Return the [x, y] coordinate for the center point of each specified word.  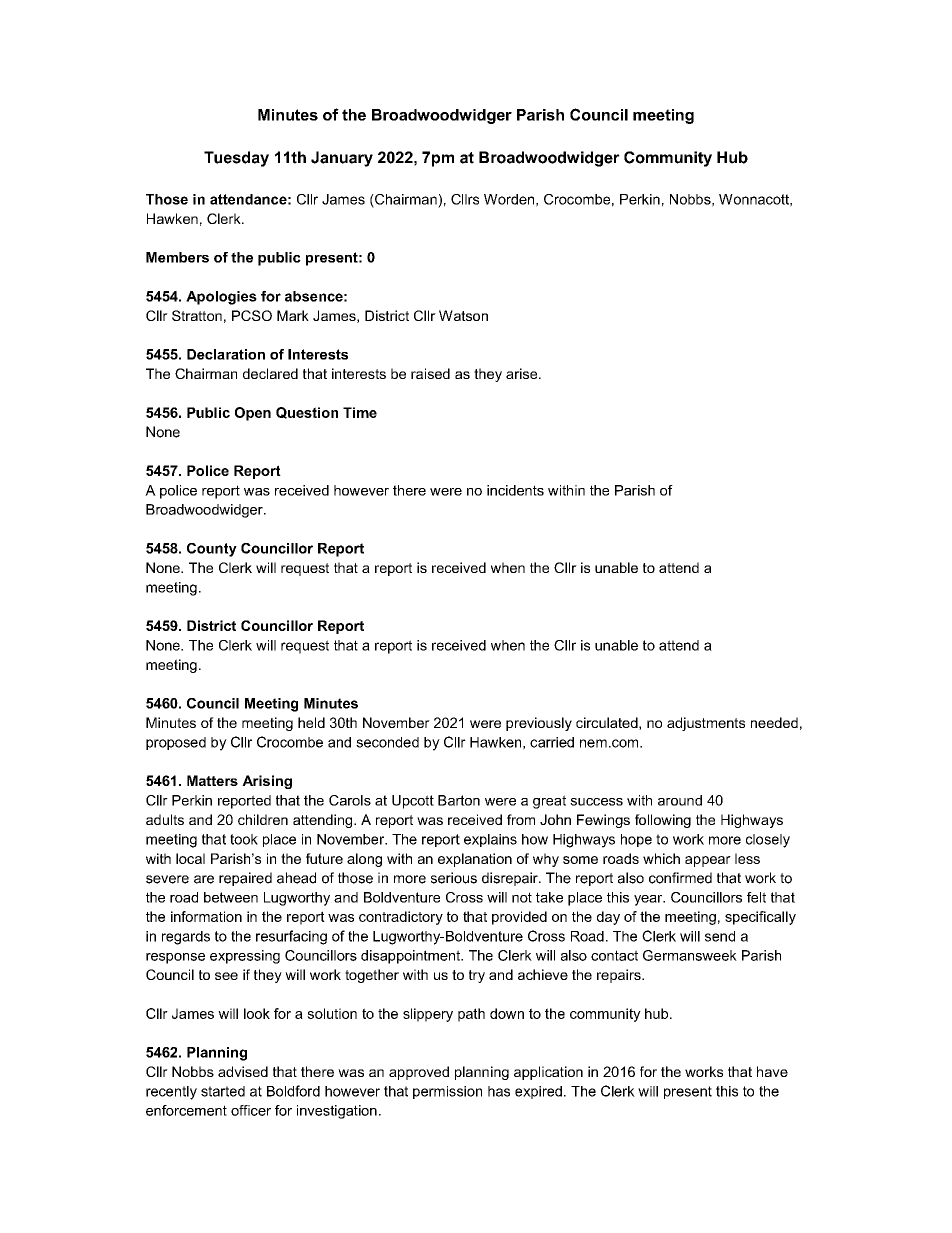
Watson [463, 315]
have [772, 1071]
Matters [212, 780]
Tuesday [236, 159]
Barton [459, 800]
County [212, 550]
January [342, 159]
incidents [515, 490]
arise [523, 373]
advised [243, 1071]
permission [447, 1092]
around [680, 800]
